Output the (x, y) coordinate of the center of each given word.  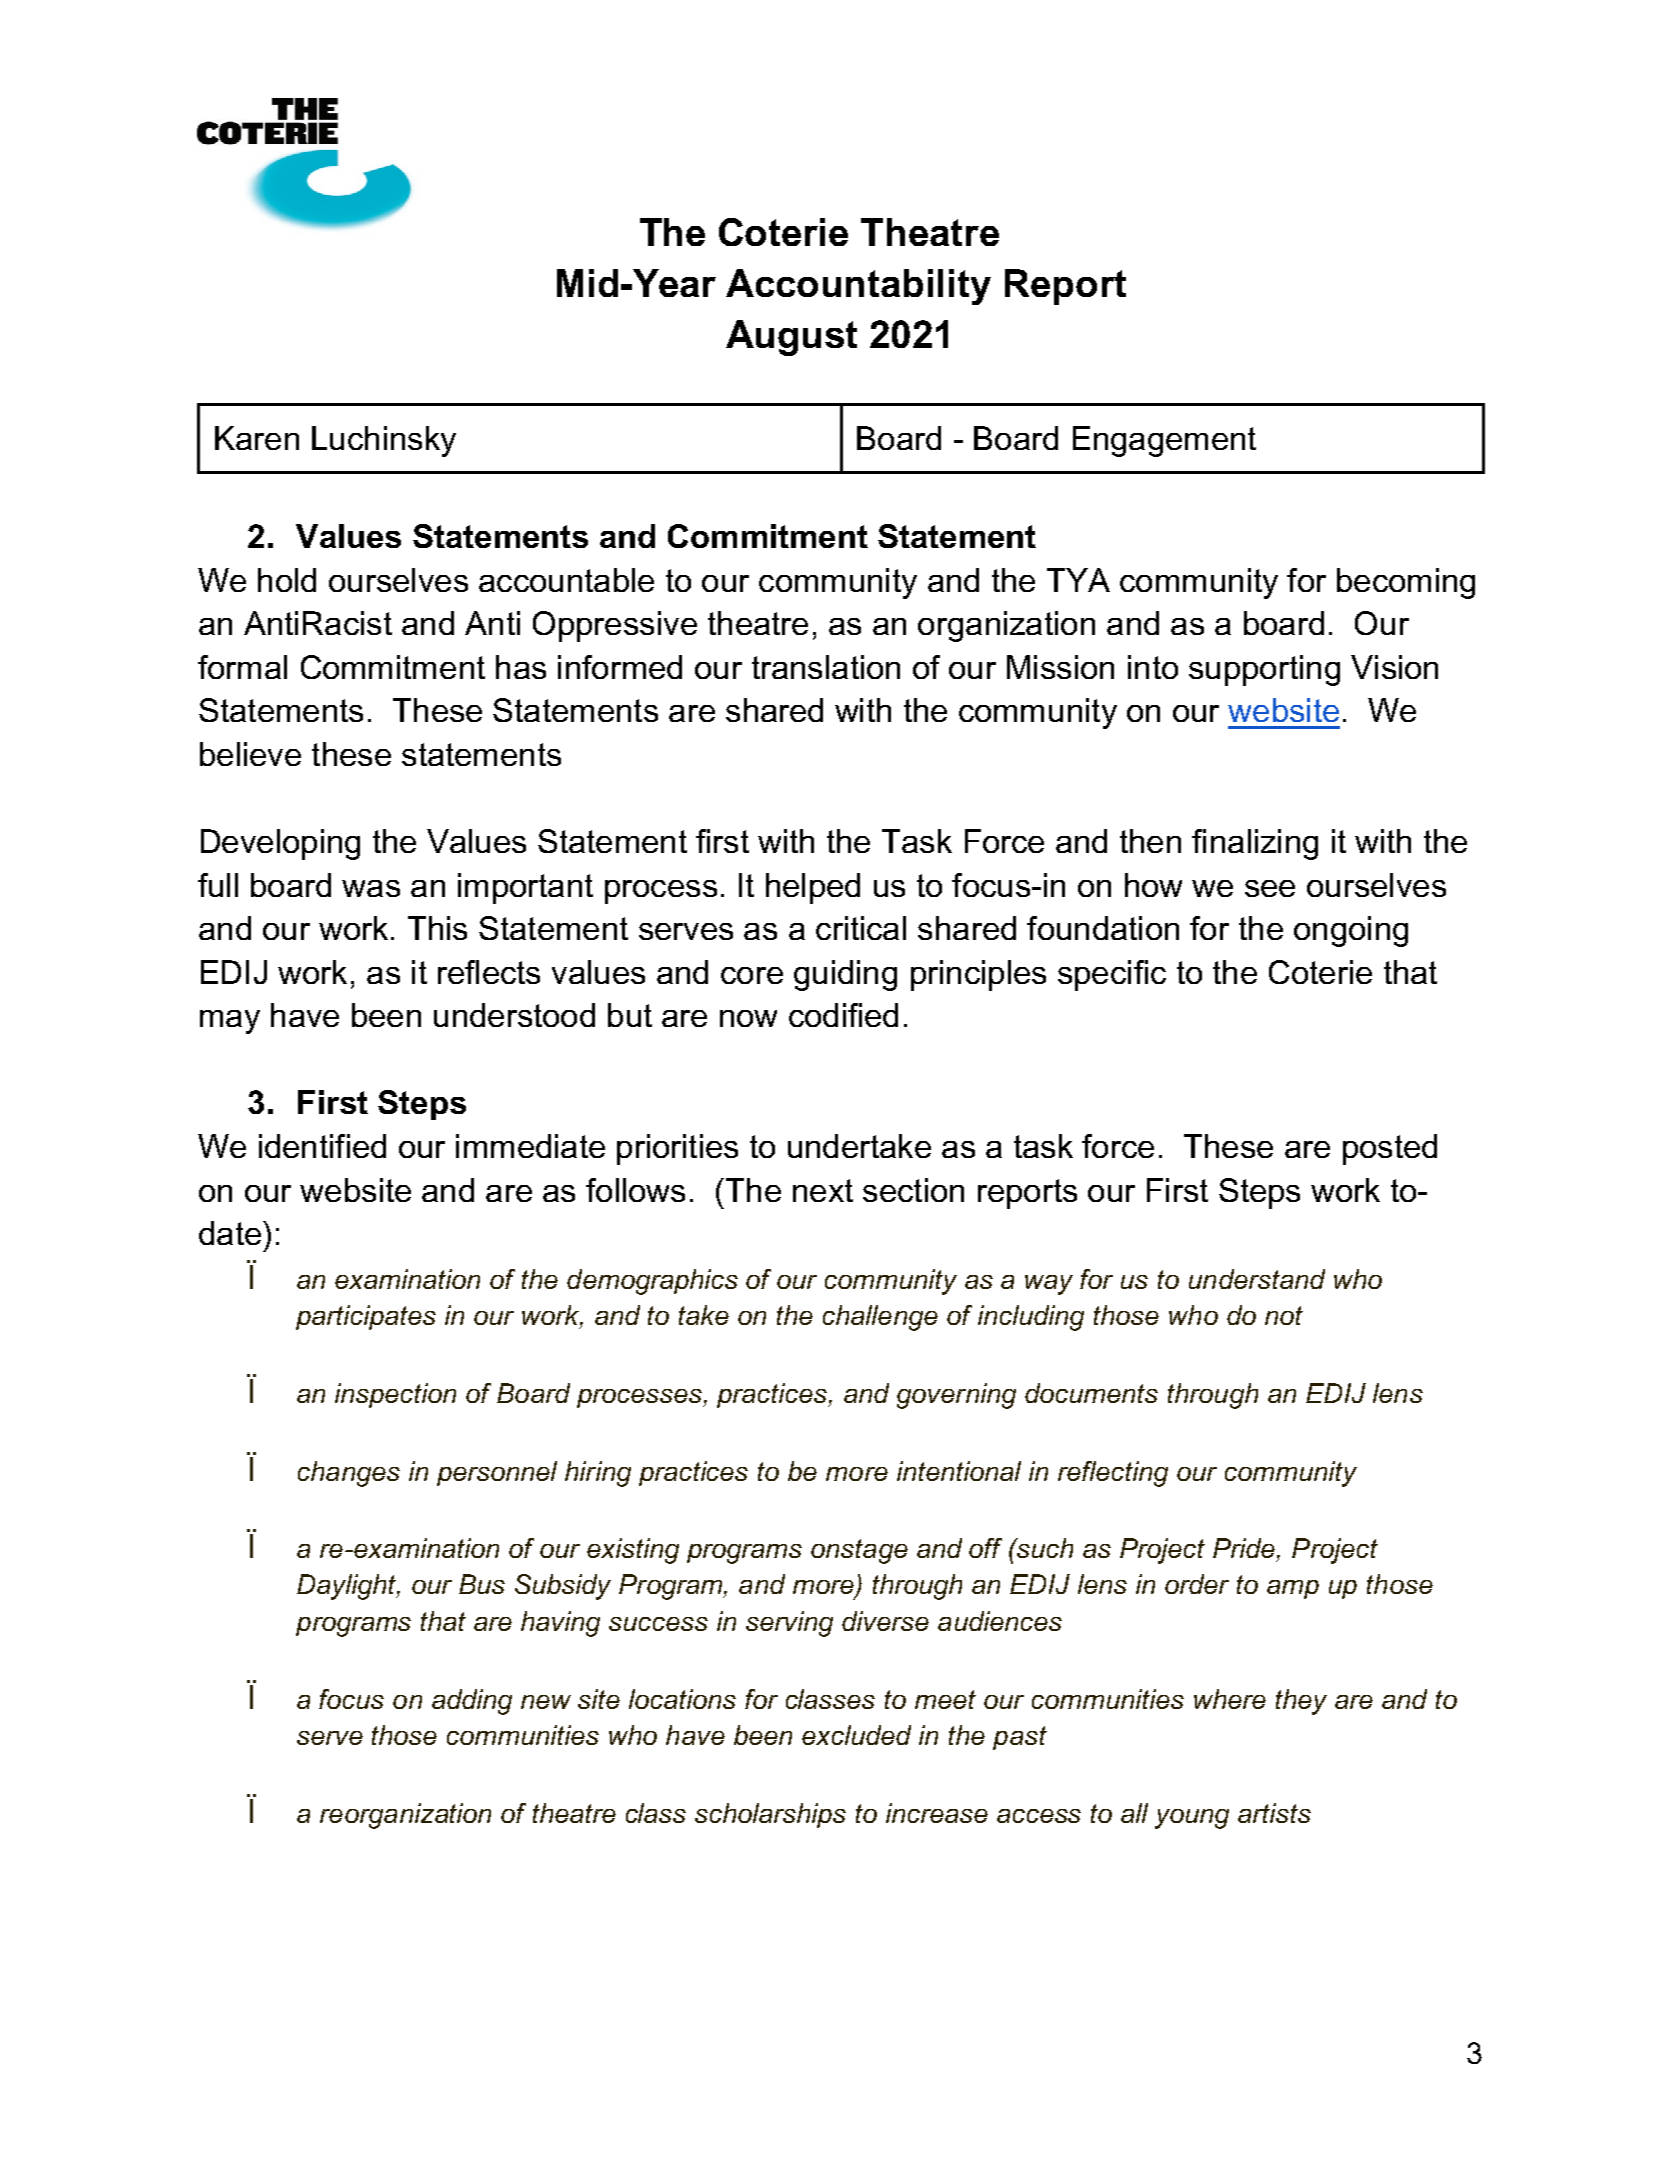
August (791, 338)
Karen (257, 438)
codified (843, 1015)
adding (472, 1702)
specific (1112, 975)
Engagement (1164, 441)
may (230, 1022)
